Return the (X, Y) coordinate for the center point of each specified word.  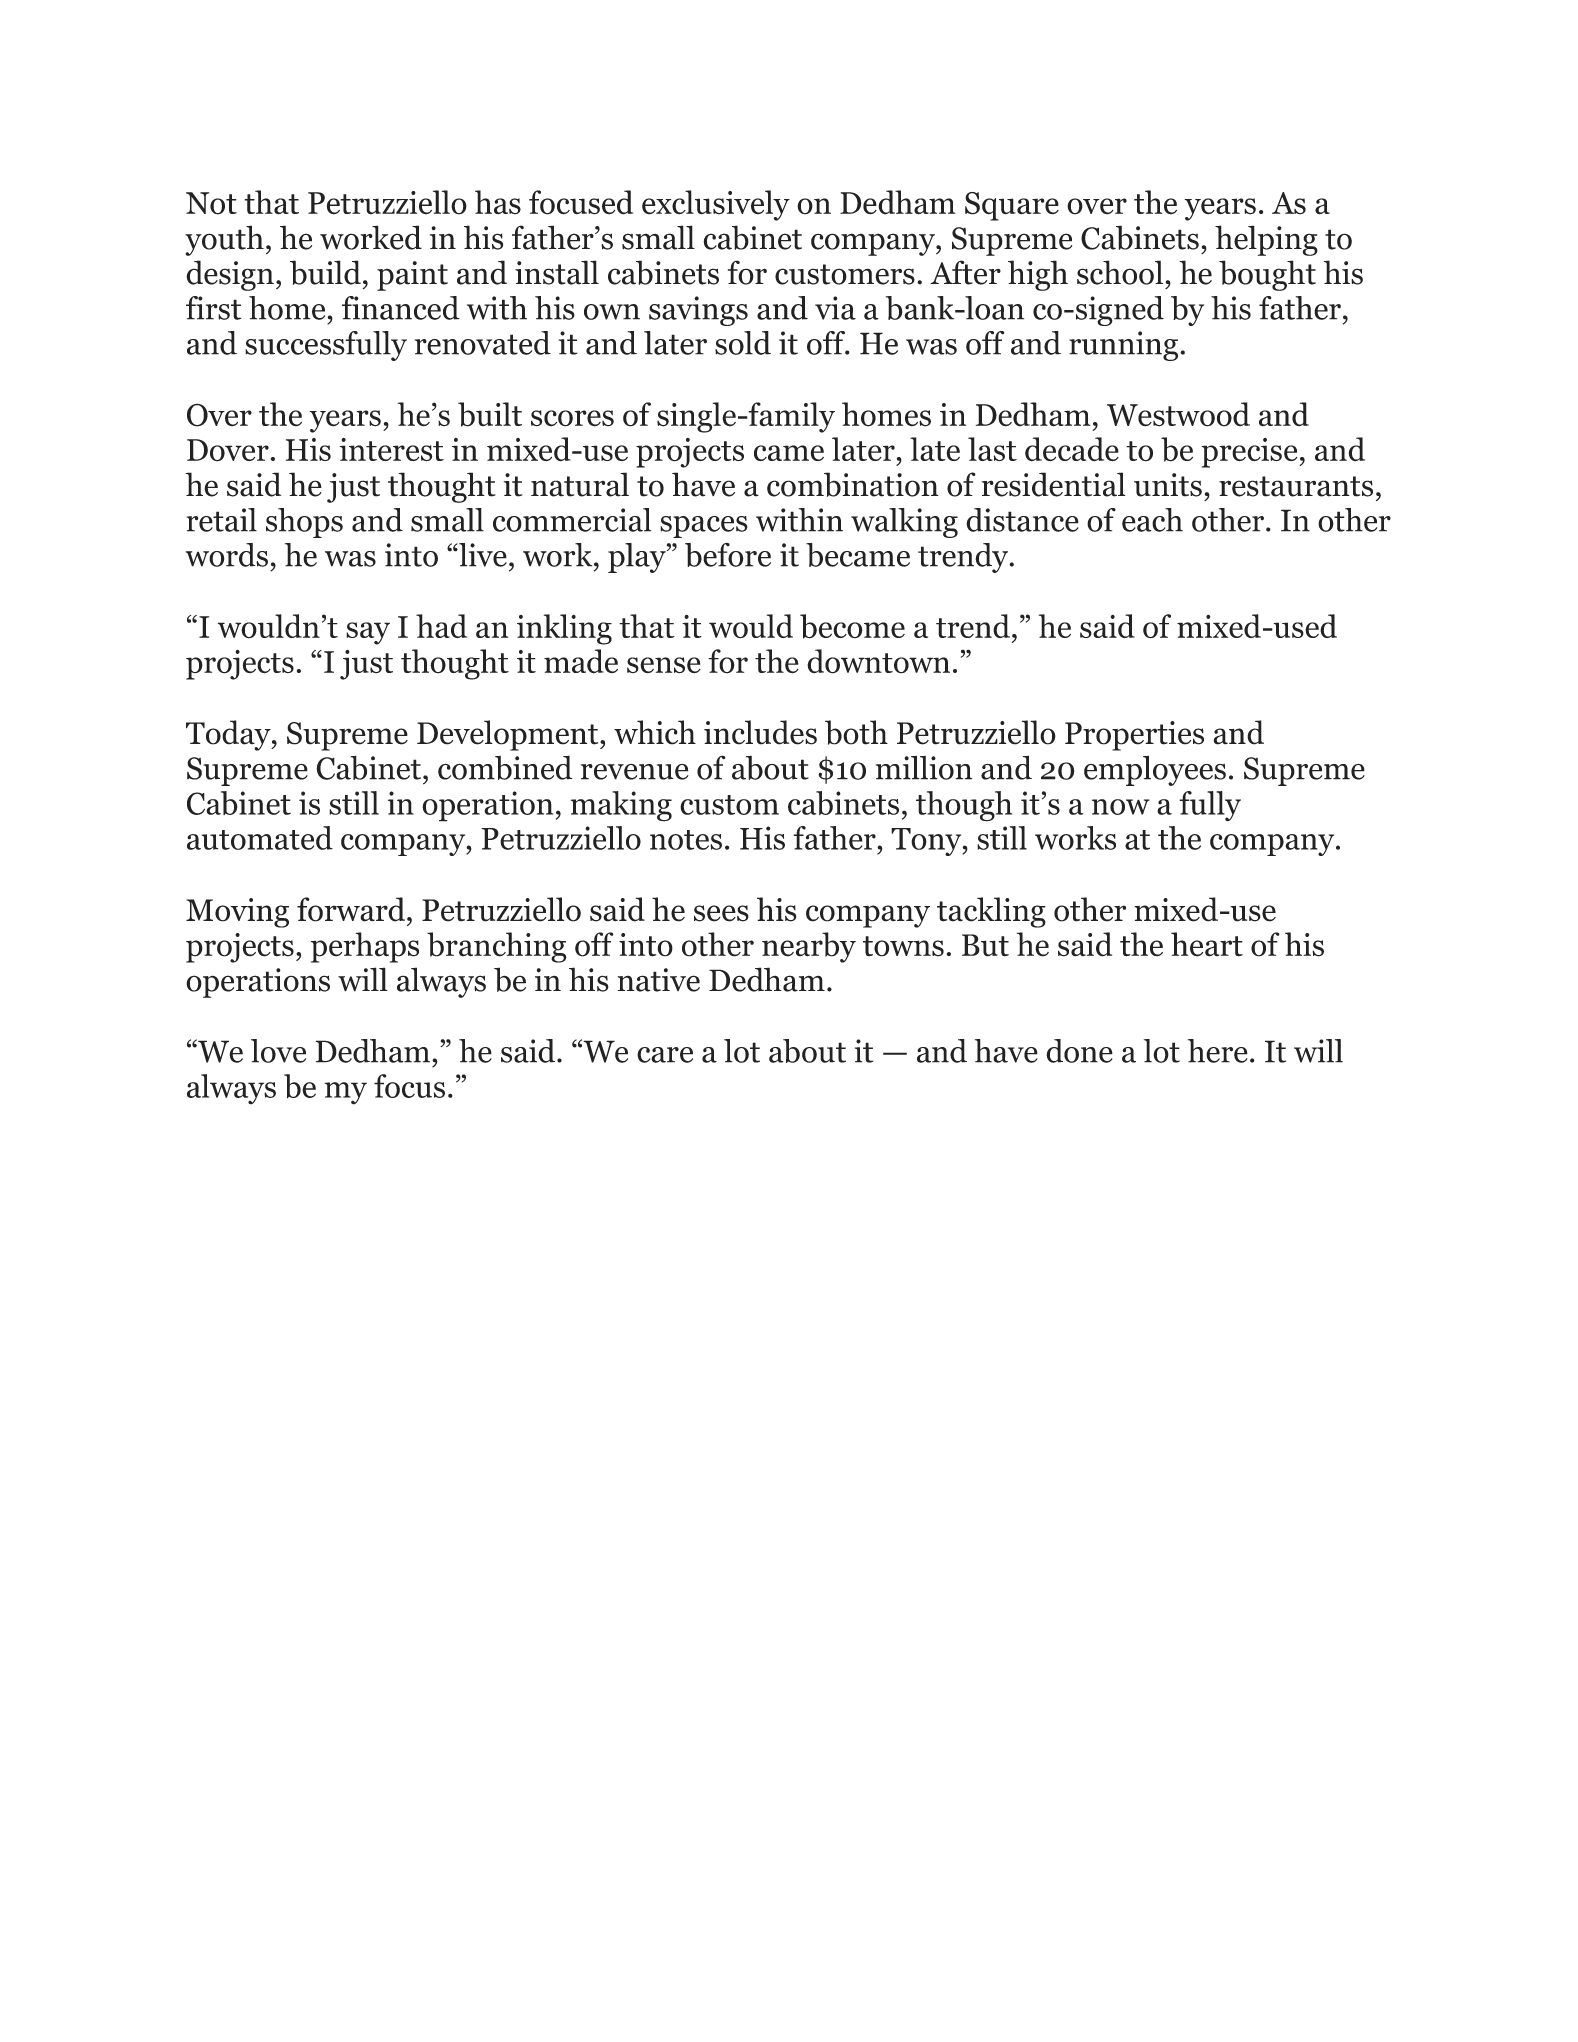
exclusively (716, 205)
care (665, 1055)
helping (1266, 240)
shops (304, 523)
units (1168, 485)
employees (1155, 771)
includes (760, 732)
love (278, 1051)
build (325, 272)
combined (505, 767)
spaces (704, 527)
